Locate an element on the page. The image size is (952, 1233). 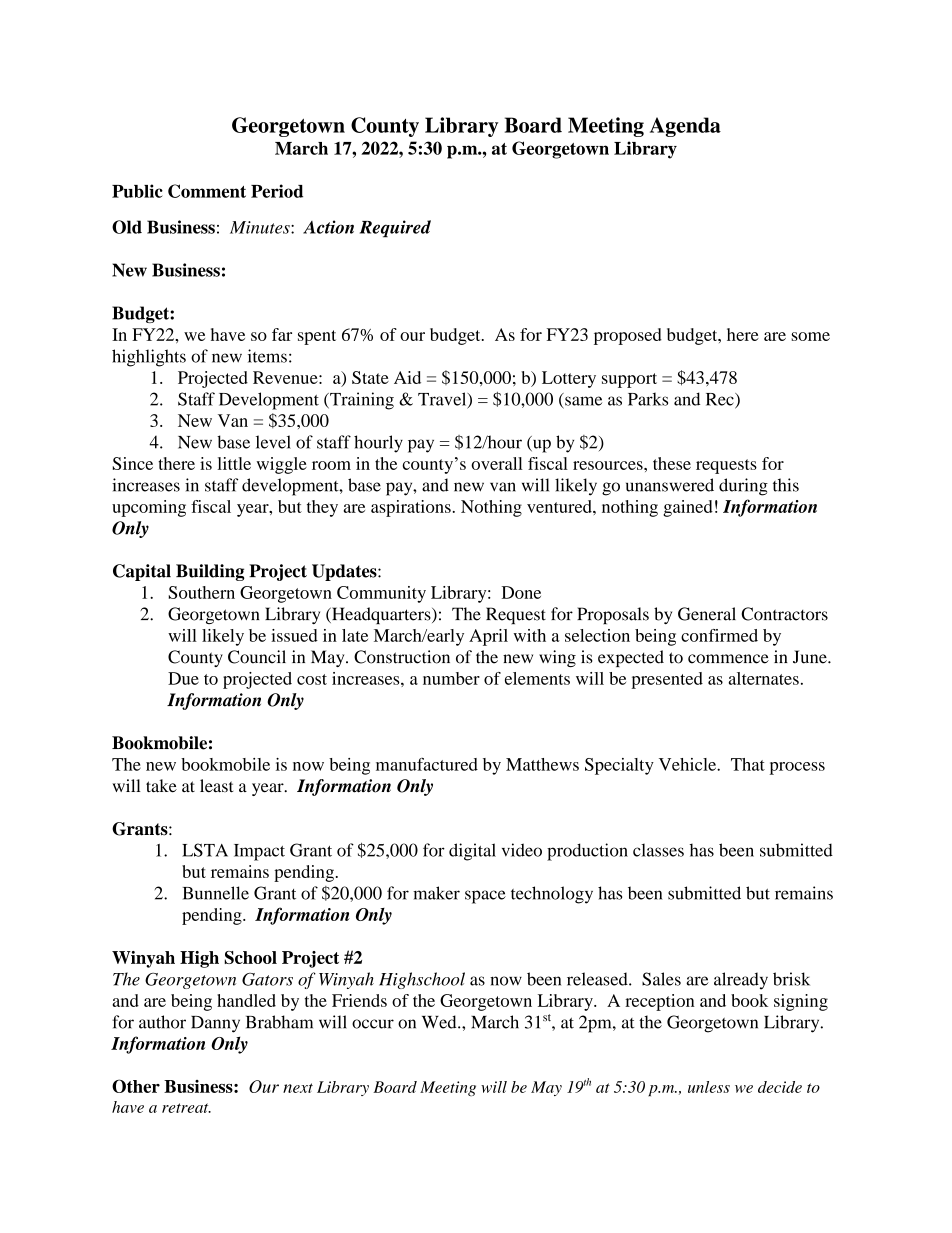
Agenda is located at coordinates (685, 127).
